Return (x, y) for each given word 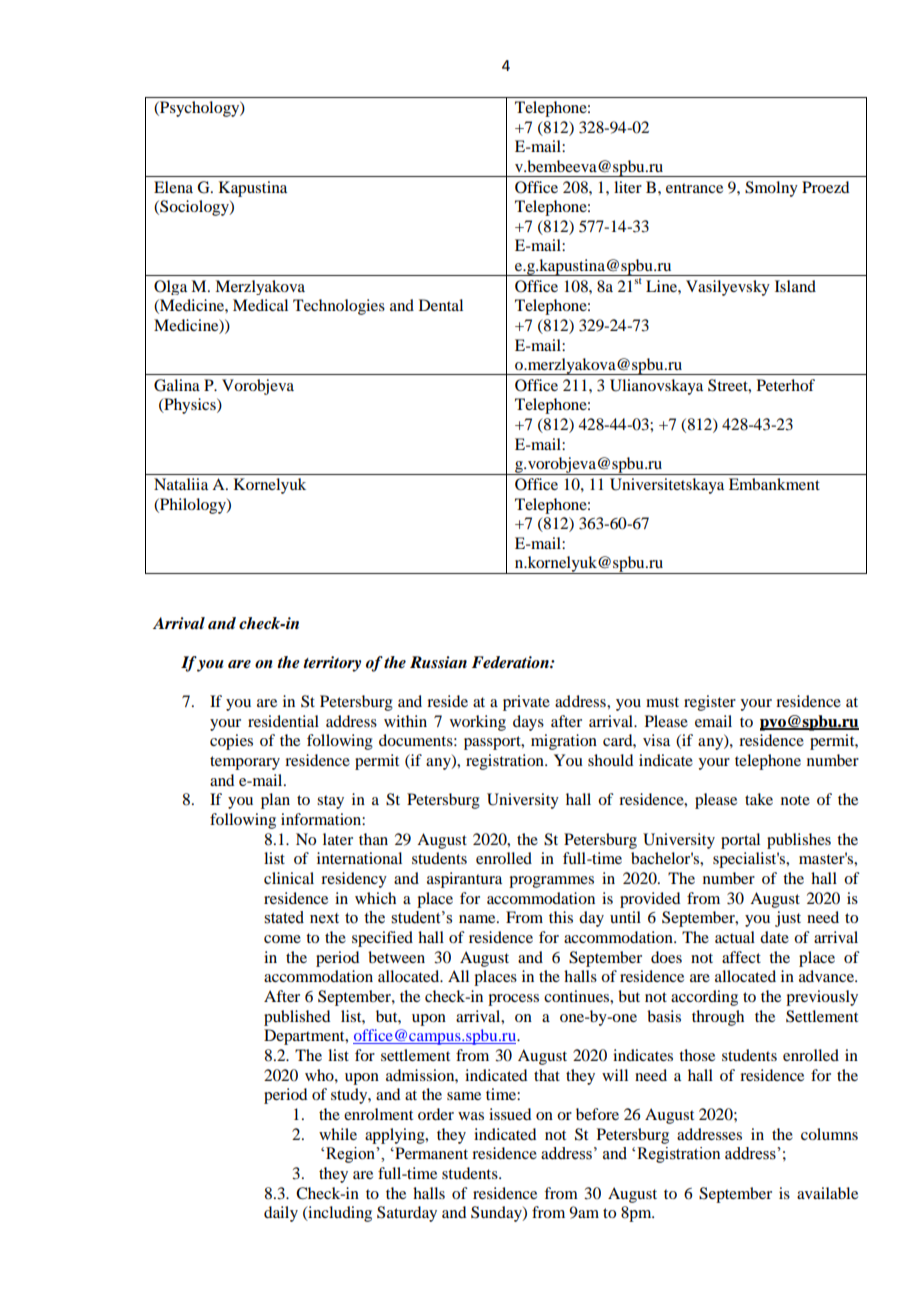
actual (735, 937)
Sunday (497, 1214)
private (526, 703)
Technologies (339, 307)
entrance (694, 188)
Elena (173, 187)
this (561, 917)
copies (231, 742)
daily (281, 1214)
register (710, 703)
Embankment (774, 484)
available (827, 1193)
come (282, 939)
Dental (441, 305)
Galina (177, 385)
